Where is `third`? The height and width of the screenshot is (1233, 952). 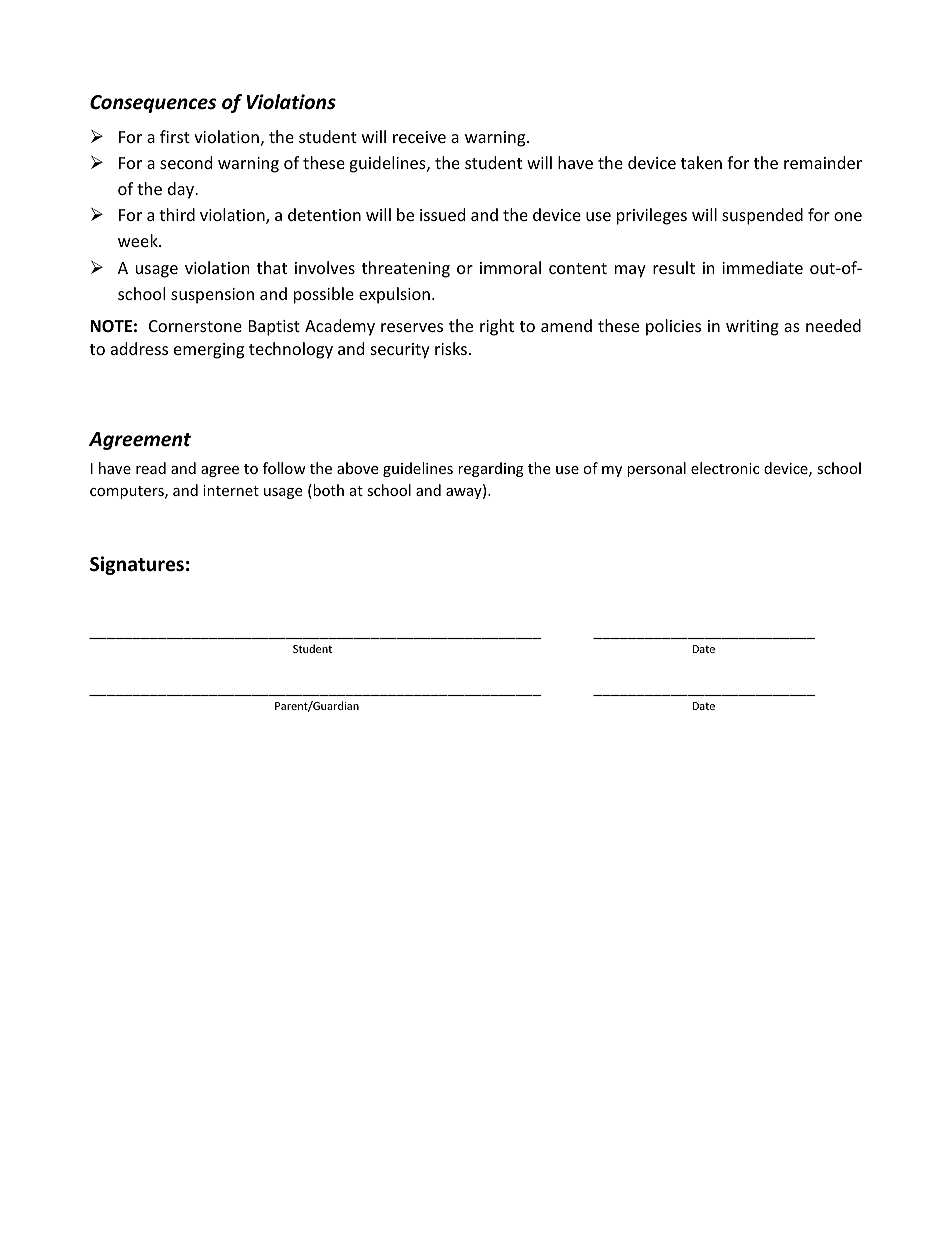 third is located at coordinates (177, 214).
